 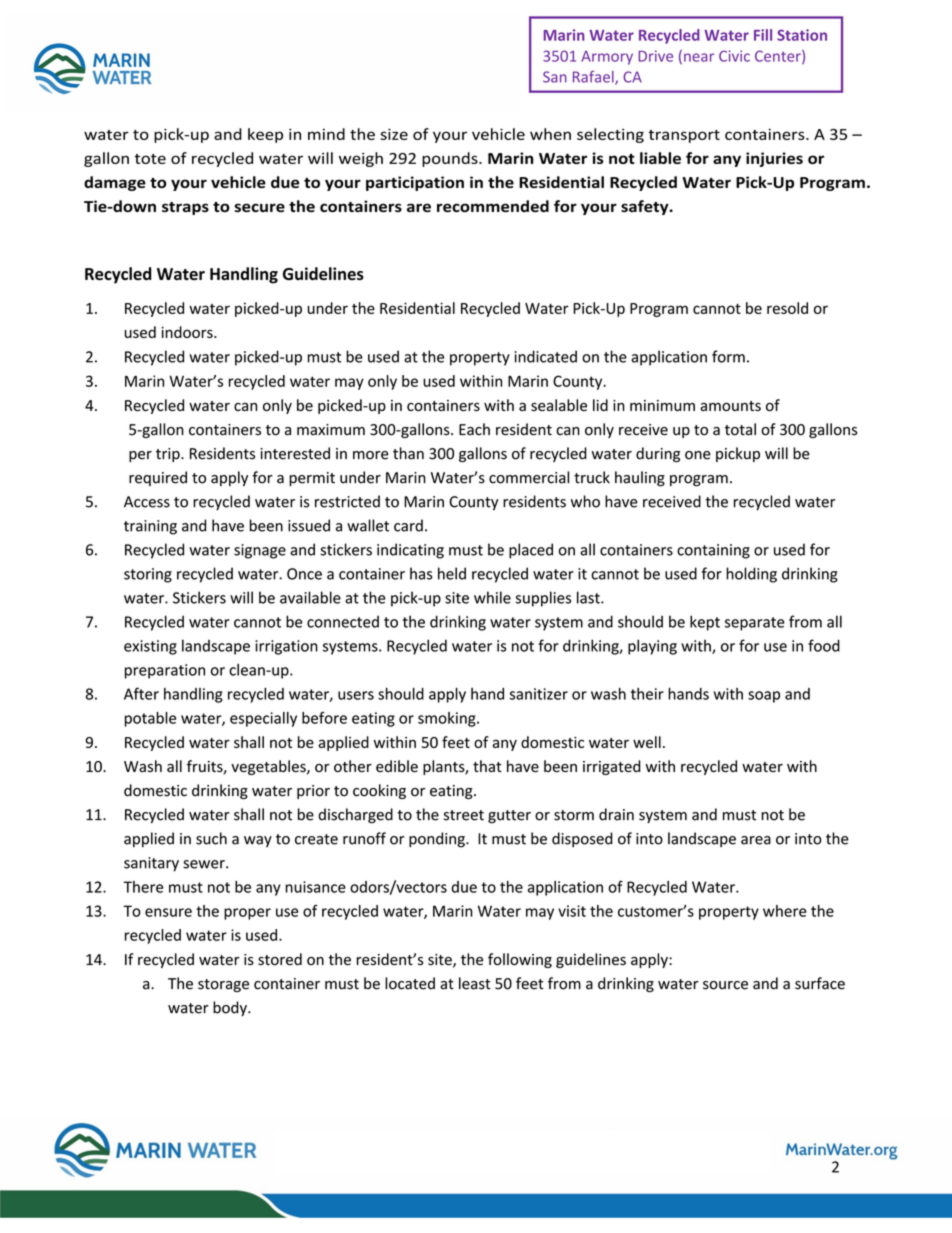 What do you see at coordinates (546, 356) in the document?
I see `indicated` at bounding box center [546, 356].
